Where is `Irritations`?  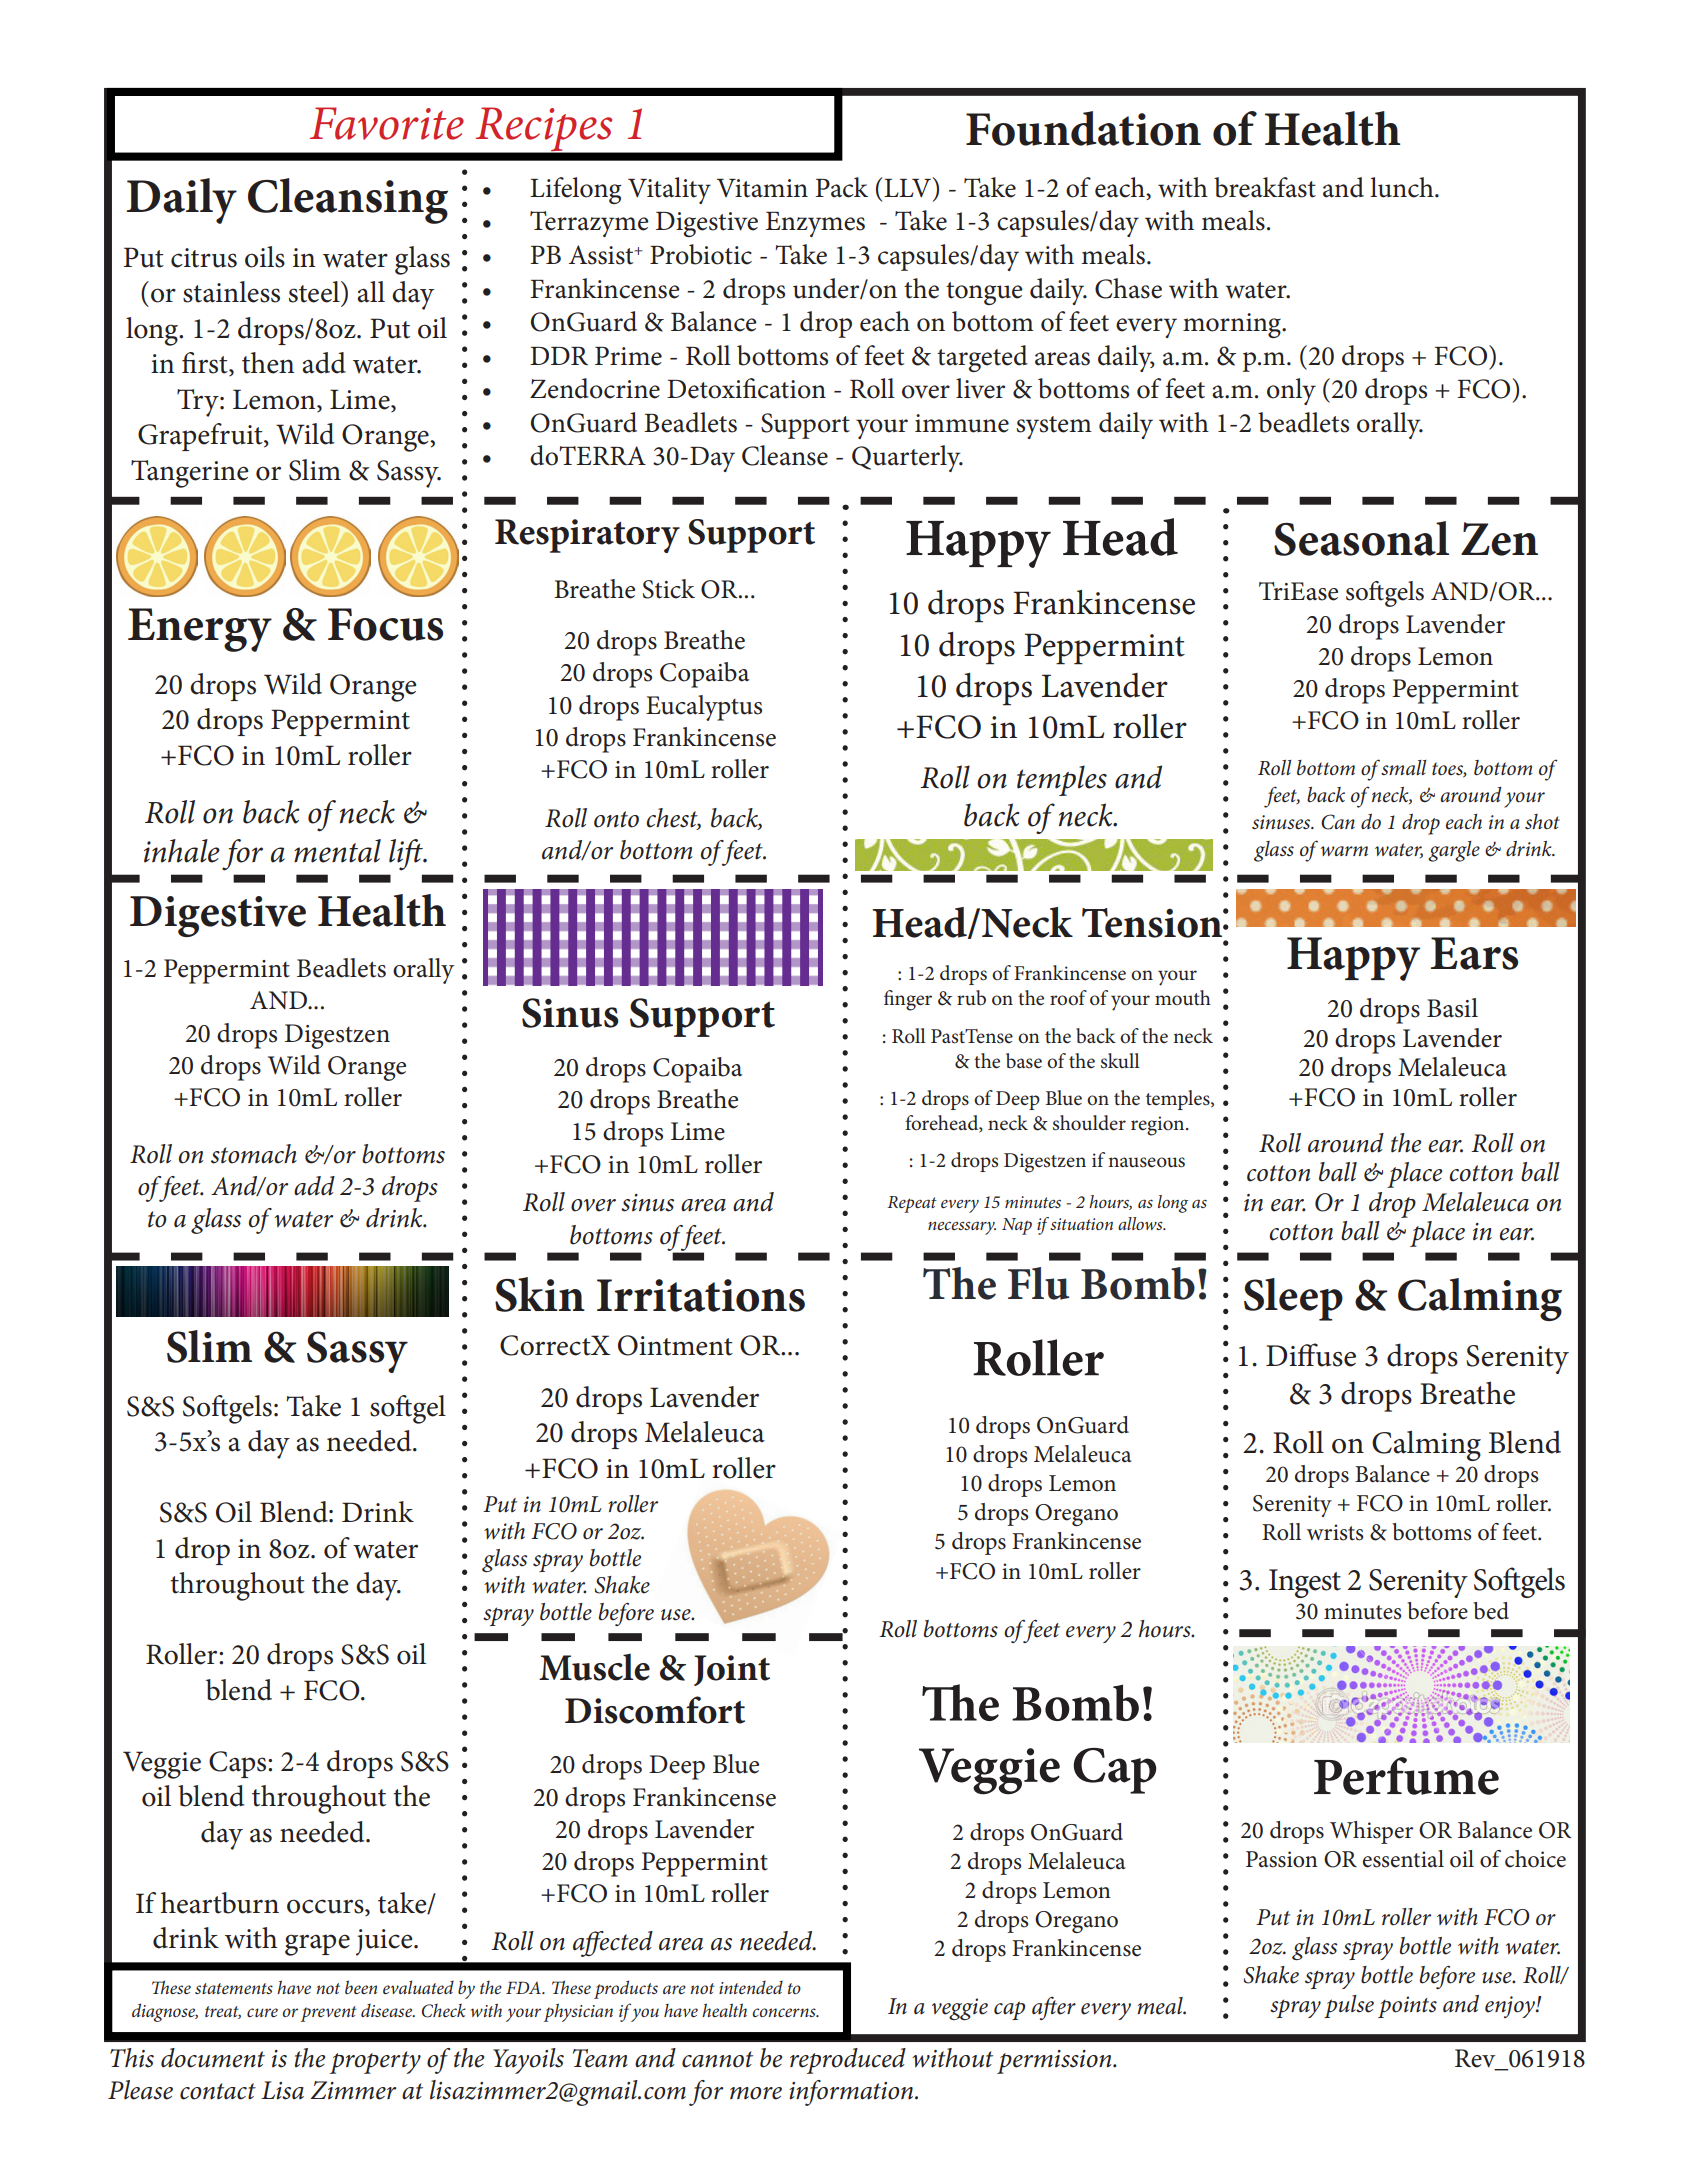
Irritations is located at coordinates (701, 1295).
